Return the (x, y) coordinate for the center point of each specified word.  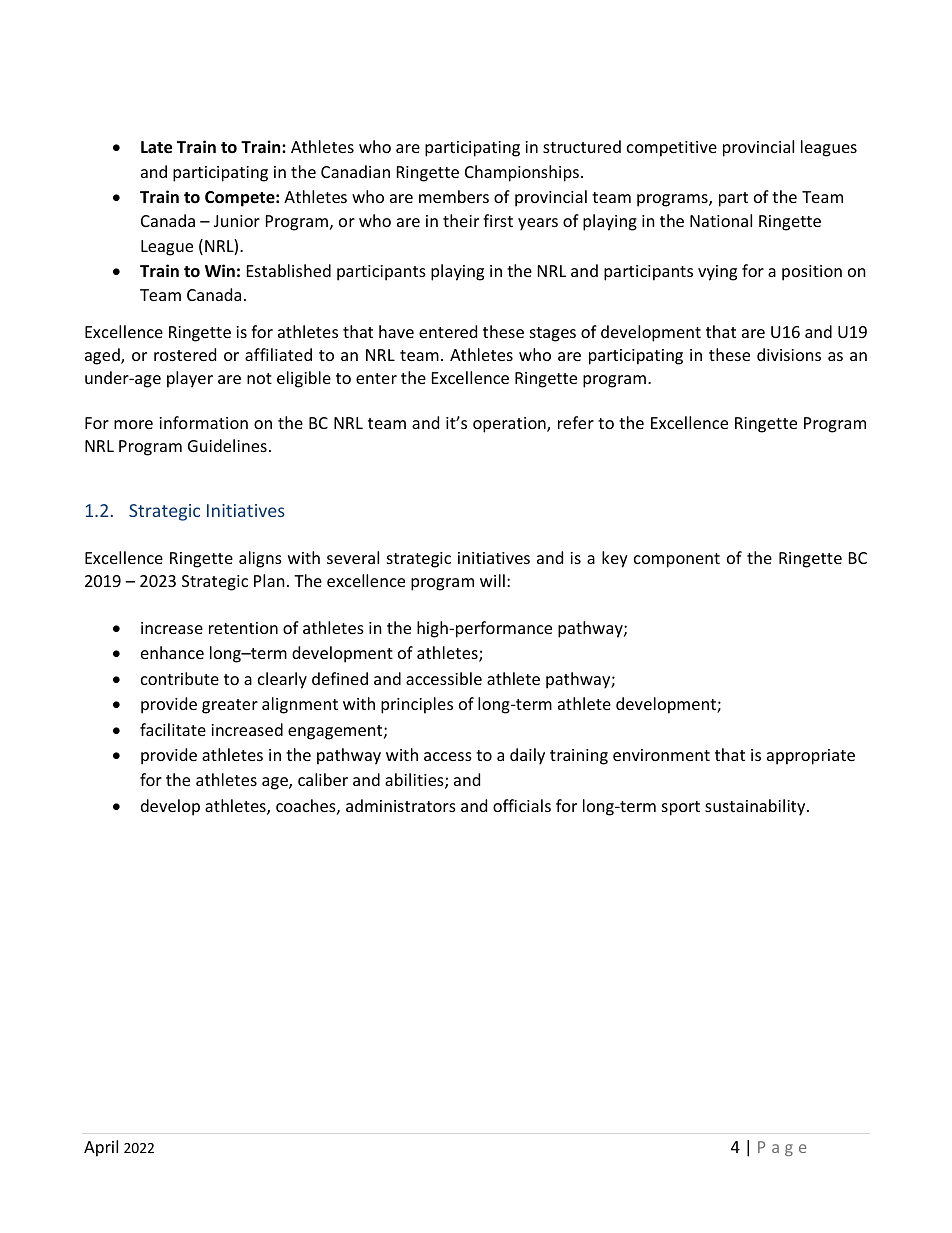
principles (417, 705)
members (454, 196)
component (677, 560)
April (101, 1148)
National (721, 220)
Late (156, 147)
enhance (172, 652)
